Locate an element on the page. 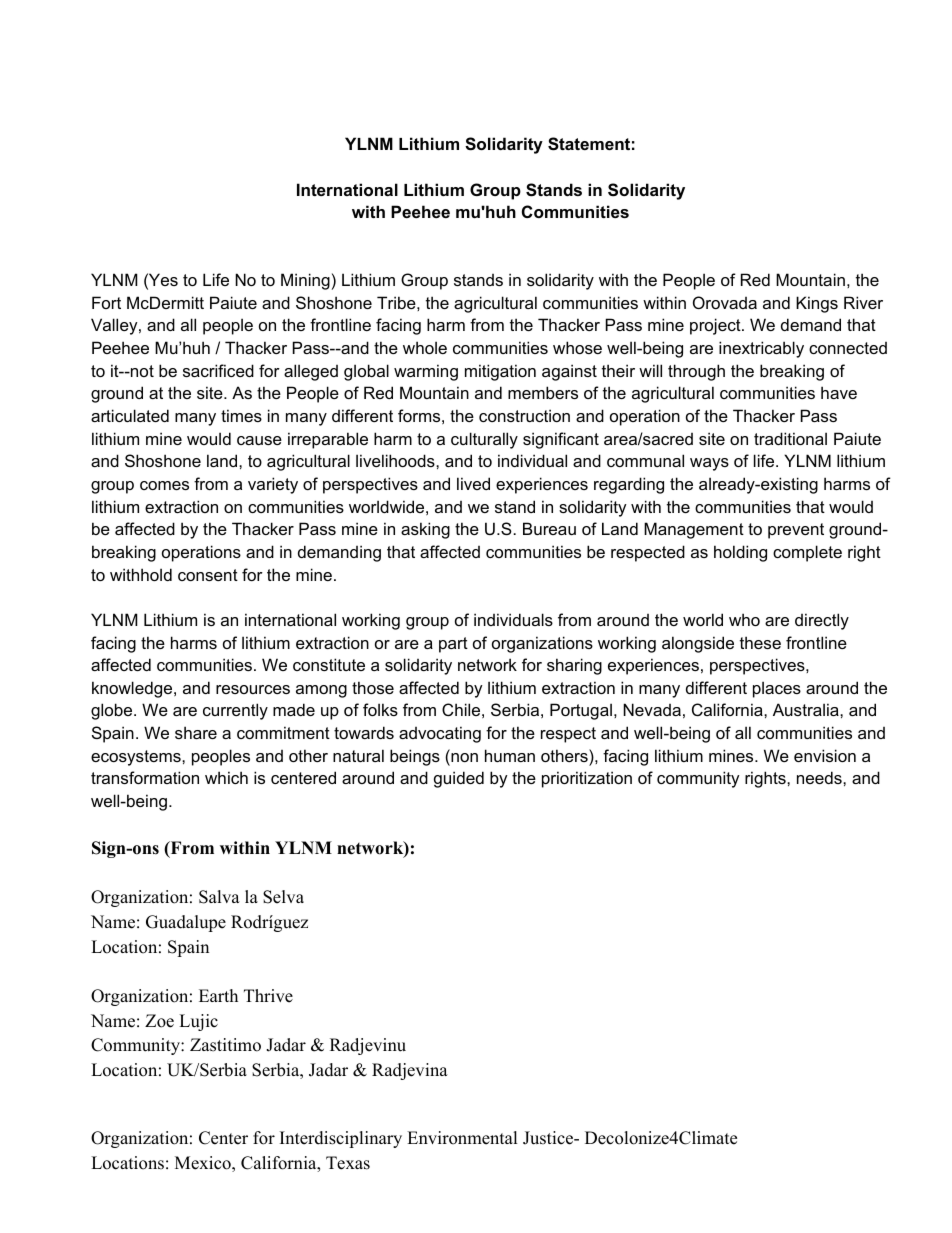 The width and height of the page is (952, 1233). share is located at coordinates (196, 732).
